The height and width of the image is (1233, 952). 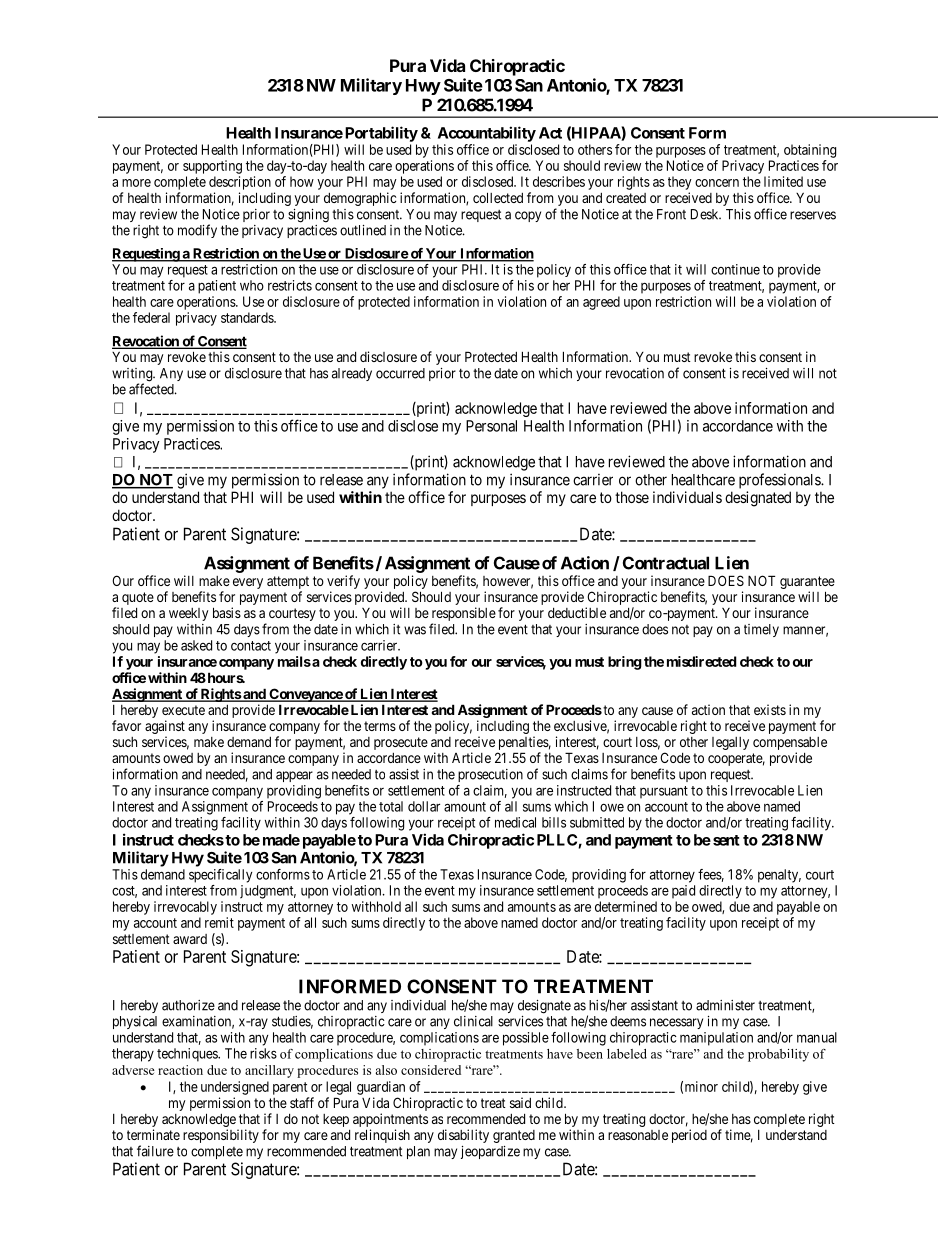 I want to click on responsible, so click(x=464, y=615).
